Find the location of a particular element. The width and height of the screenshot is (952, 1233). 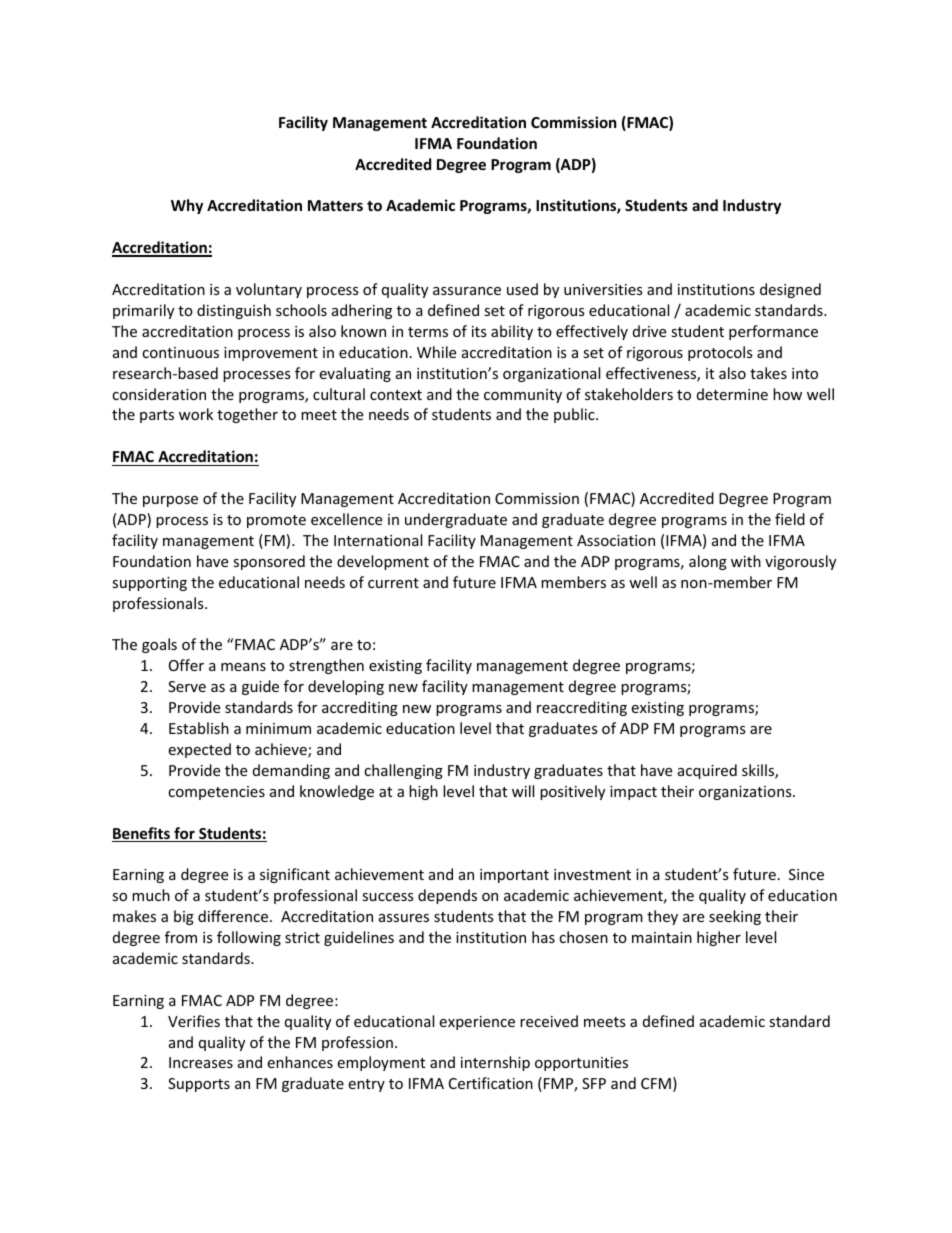

organizations is located at coordinates (746, 793).
